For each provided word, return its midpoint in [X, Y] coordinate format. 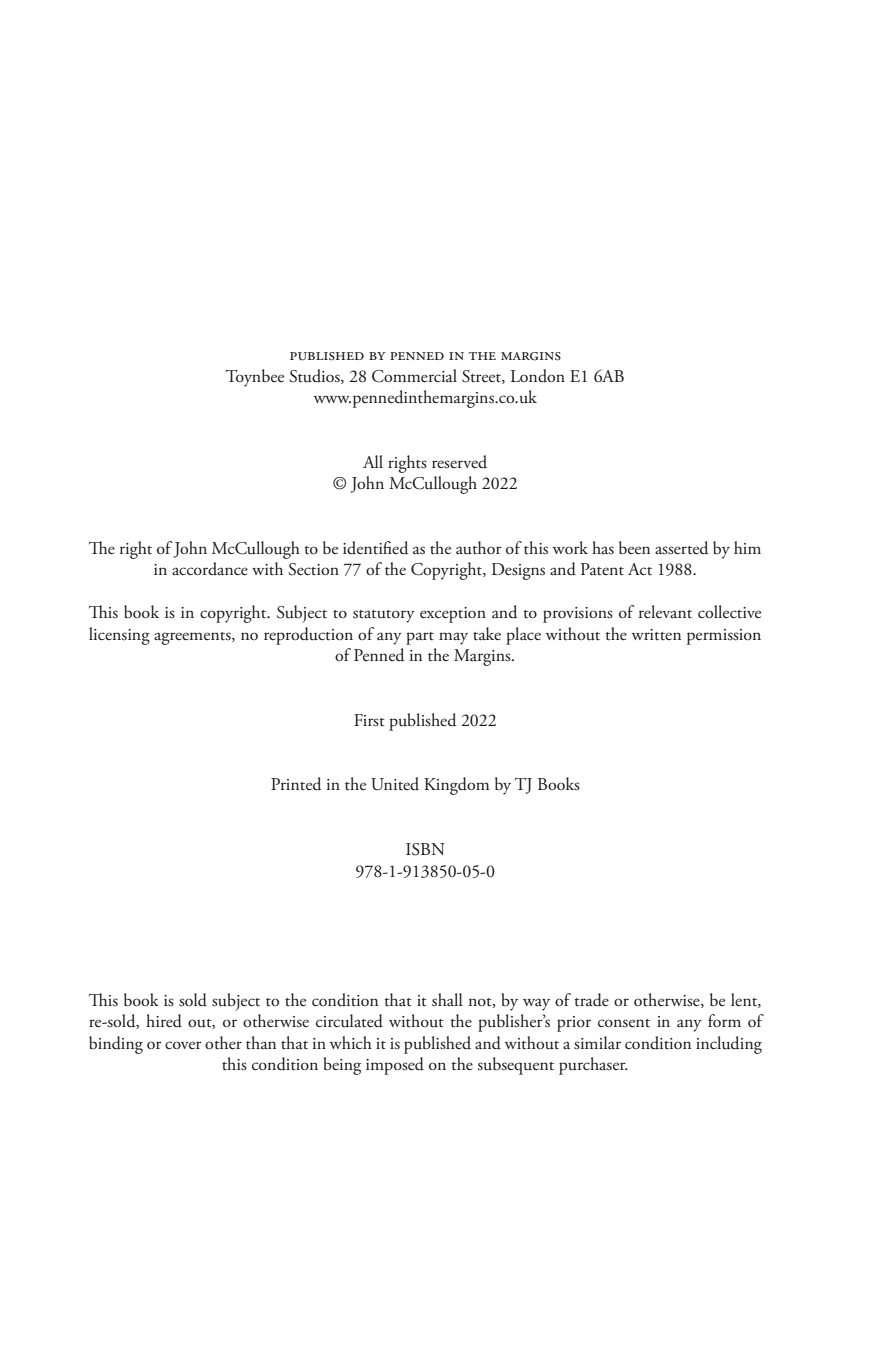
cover [183, 1045]
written [656, 635]
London [538, 376]
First [369, 720]
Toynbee [255, 378]
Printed [296, 784]
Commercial [414, 376]
